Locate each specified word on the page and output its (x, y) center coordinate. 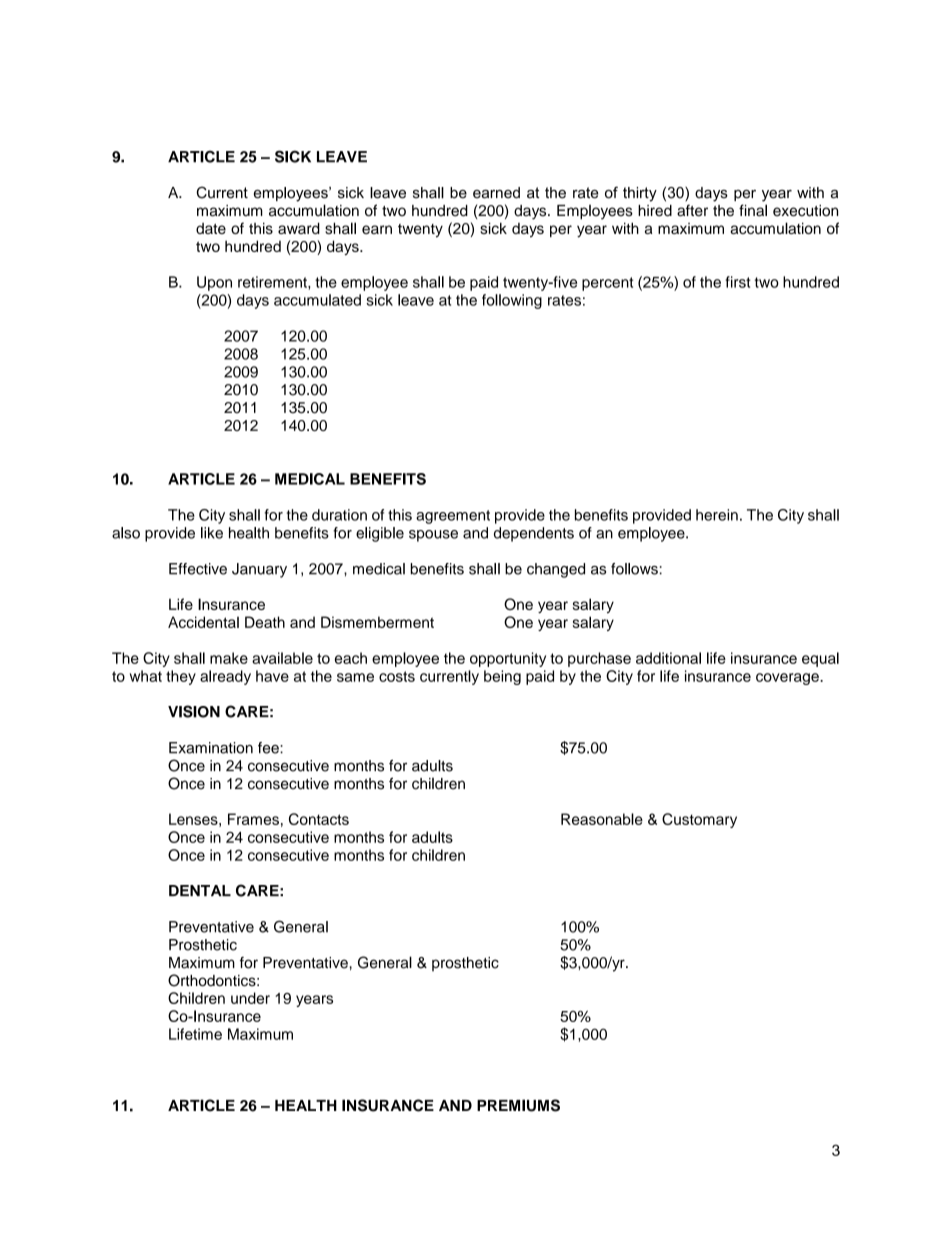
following (512, 301)
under (250, 998)
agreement (453, 517)
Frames (253, 819)
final (753, 210)
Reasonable (602, 819)
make (229, 658)
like (212, 533)
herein (717, 515)
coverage (788, 679)
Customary (699, 820)
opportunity (508, 659)
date (211, 228)
